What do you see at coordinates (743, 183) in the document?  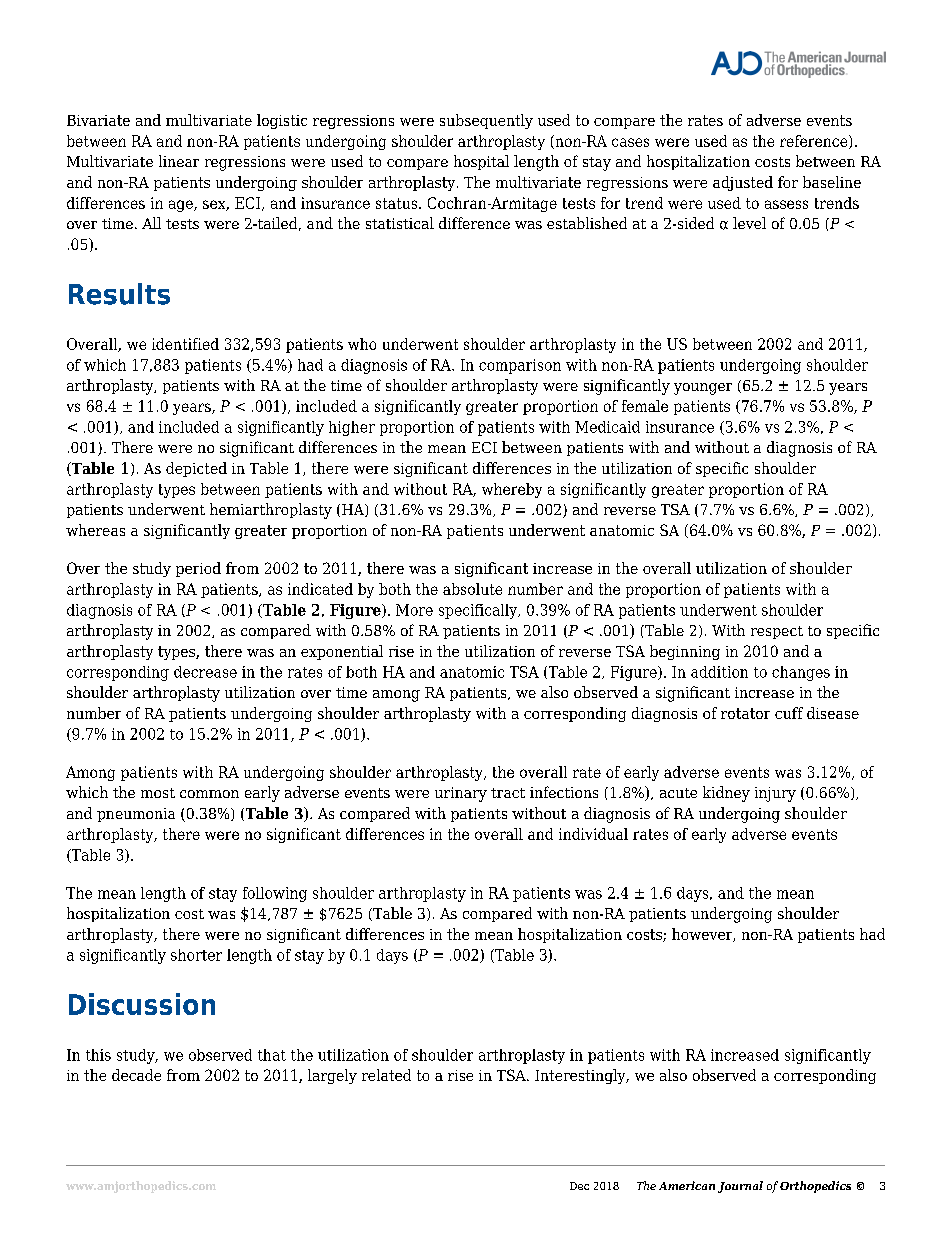 I see `adjusted` at bounding box center [743, 183].
